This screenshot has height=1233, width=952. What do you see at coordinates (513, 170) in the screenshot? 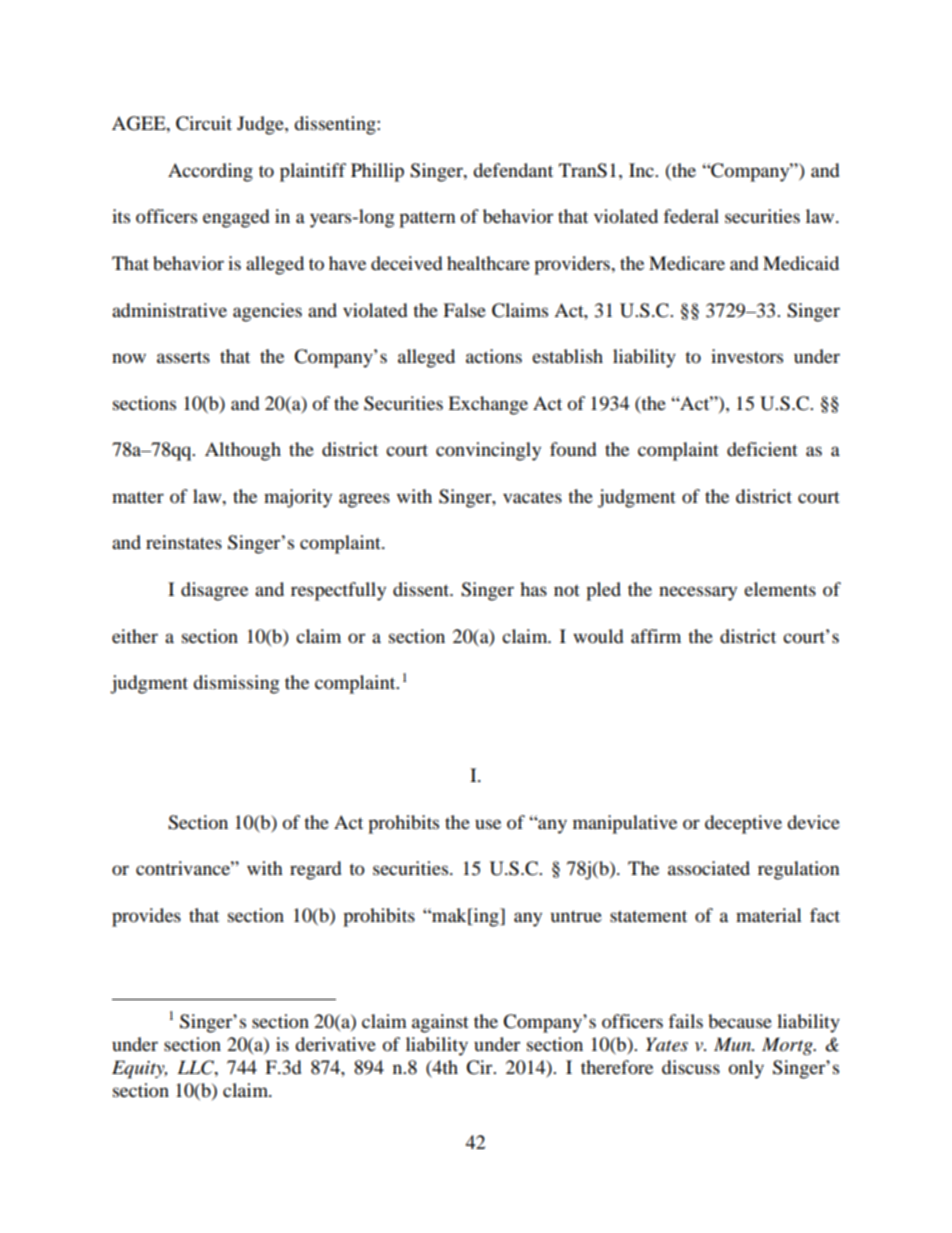
I see `defendant` at bounding box center [513, 170].
